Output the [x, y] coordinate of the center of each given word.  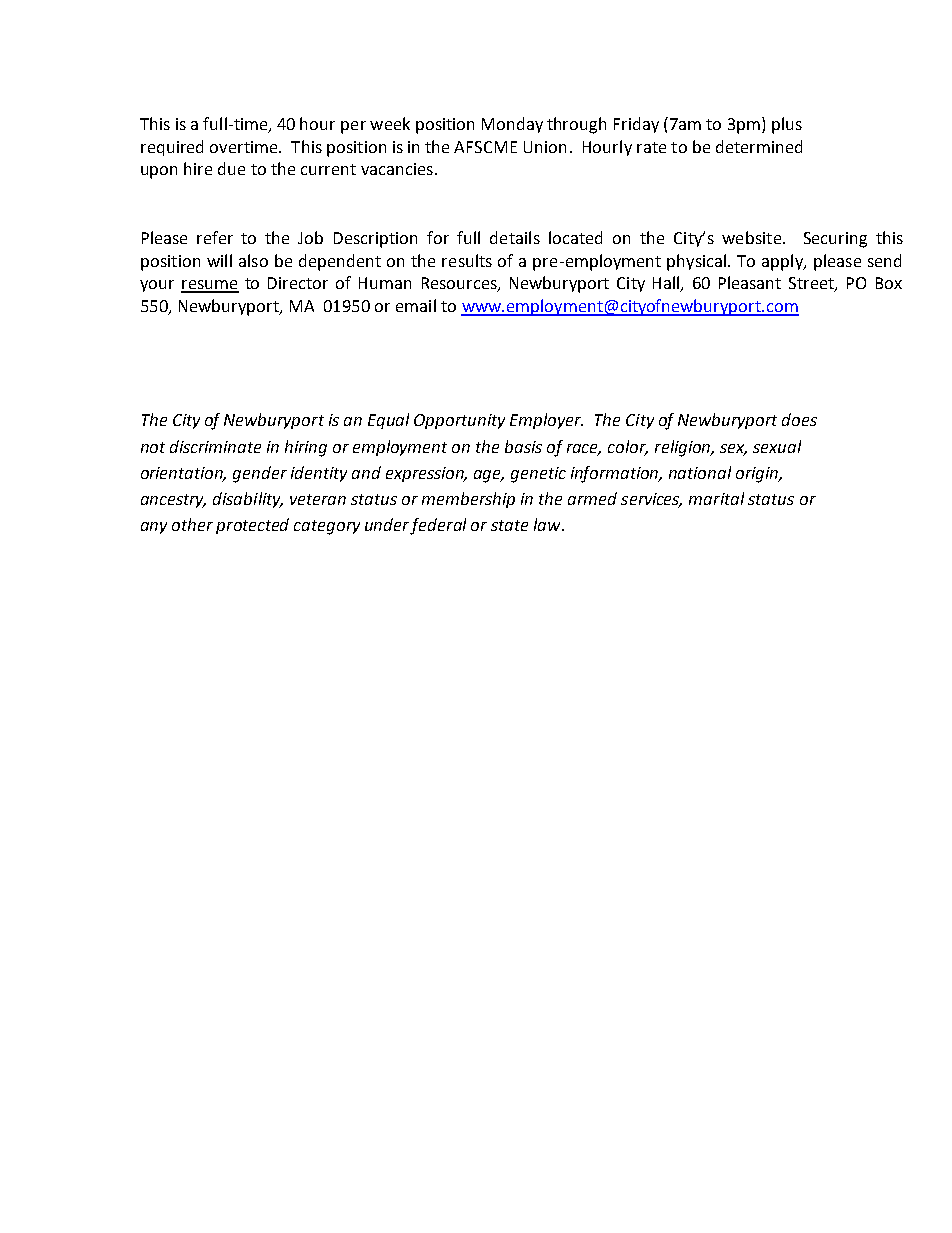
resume [210, 286]
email [416, 305]
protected [252, 526]
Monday [512, 125]
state [509, 525]
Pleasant [750, 282]
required [172, 148]
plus [787, 125]
